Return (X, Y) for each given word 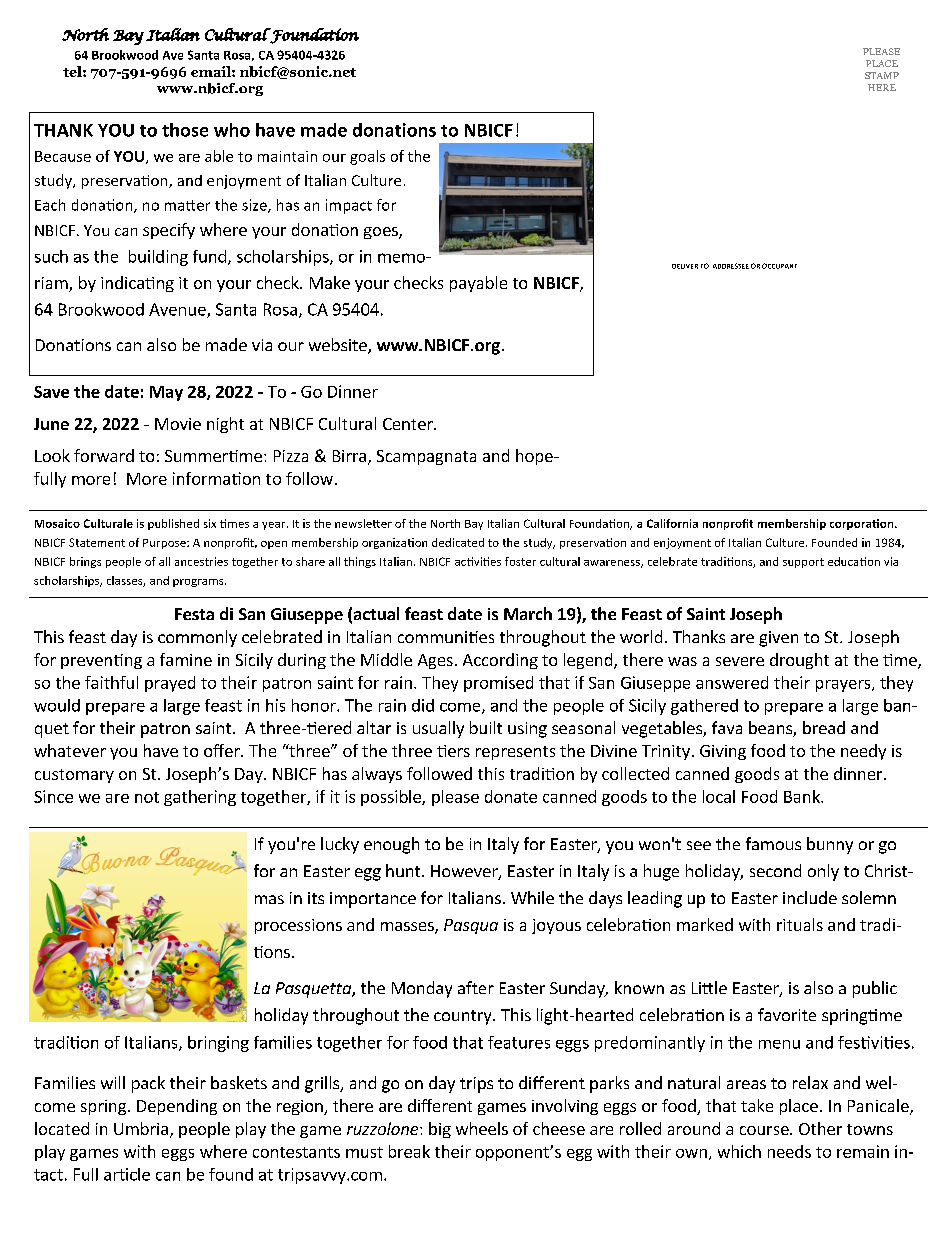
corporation (863, 524)
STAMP (882, 75)
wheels (482, 1128)
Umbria (141, 1128)
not (147, 797)
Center (409, 424)
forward (104, 455)
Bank (803, 796)
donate (511, 796)
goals (367, 157)
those (185, 130)
